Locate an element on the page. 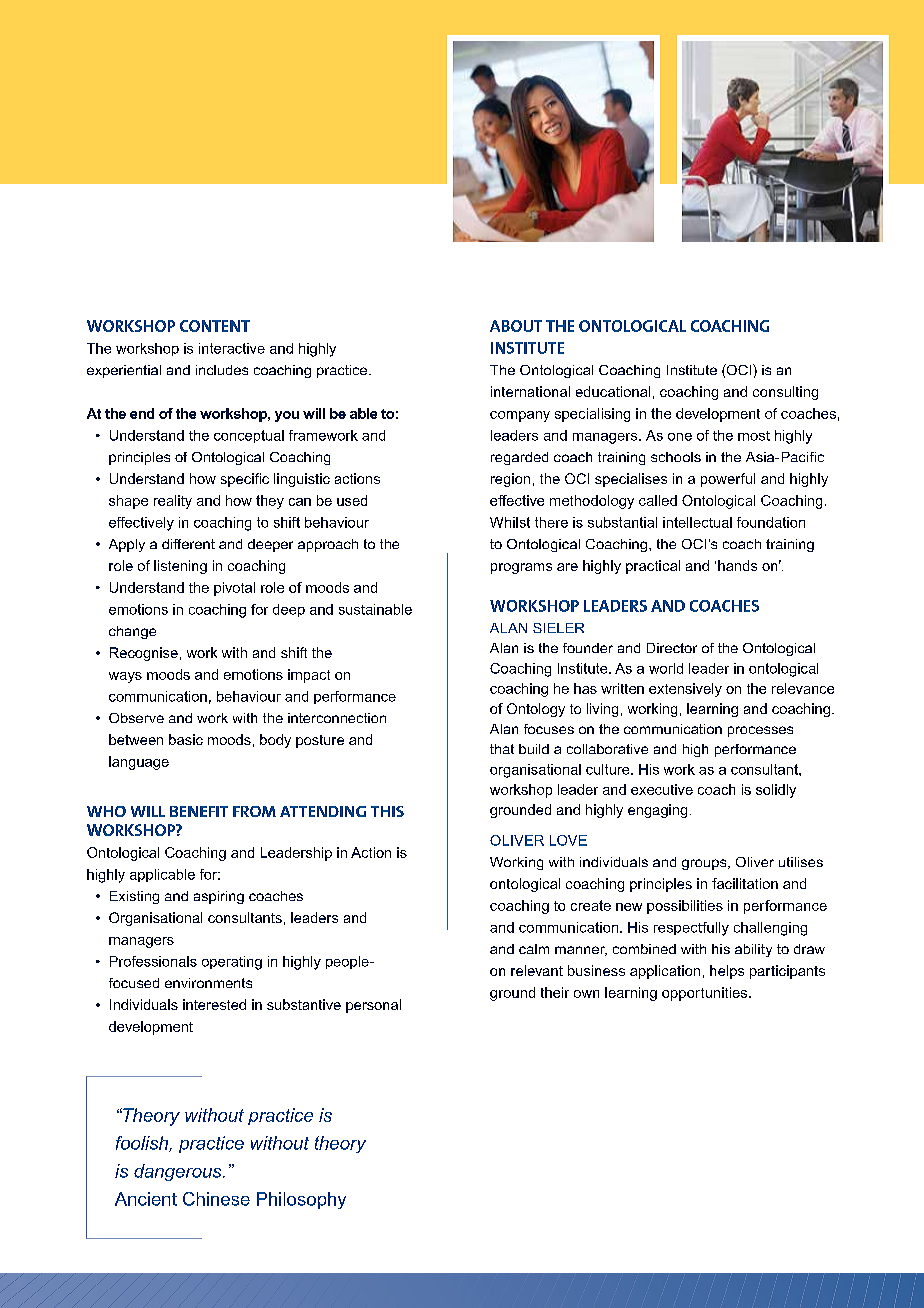 Image resolution: width=924 pixels, height=1308 pixels. programs is located at coordinates (521, 568).
